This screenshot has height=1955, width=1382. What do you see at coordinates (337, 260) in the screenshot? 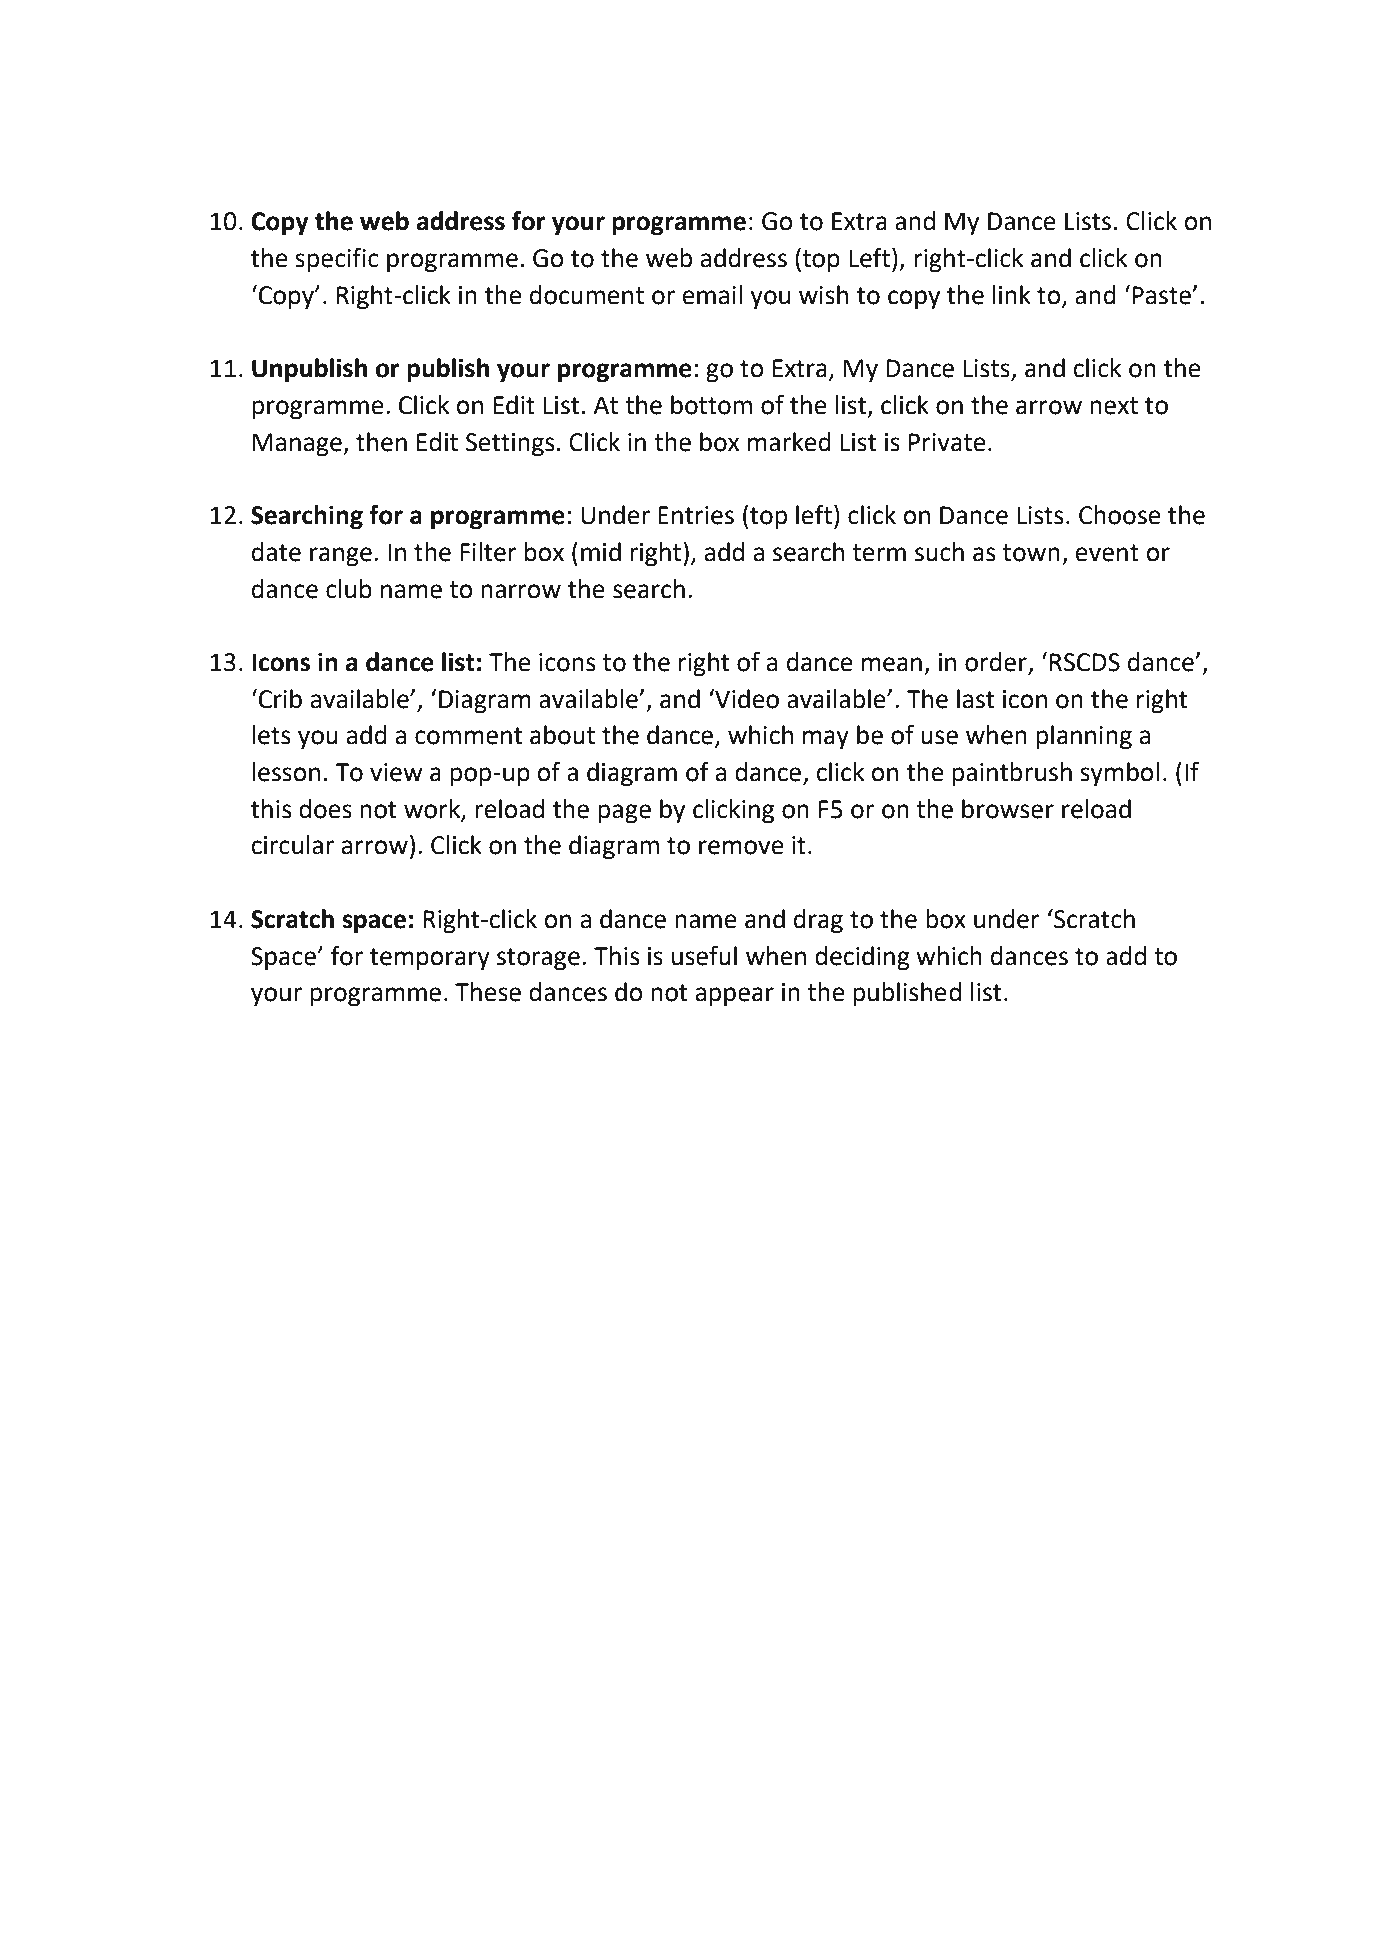
I see `specific` at bounding box center [337, 260].
